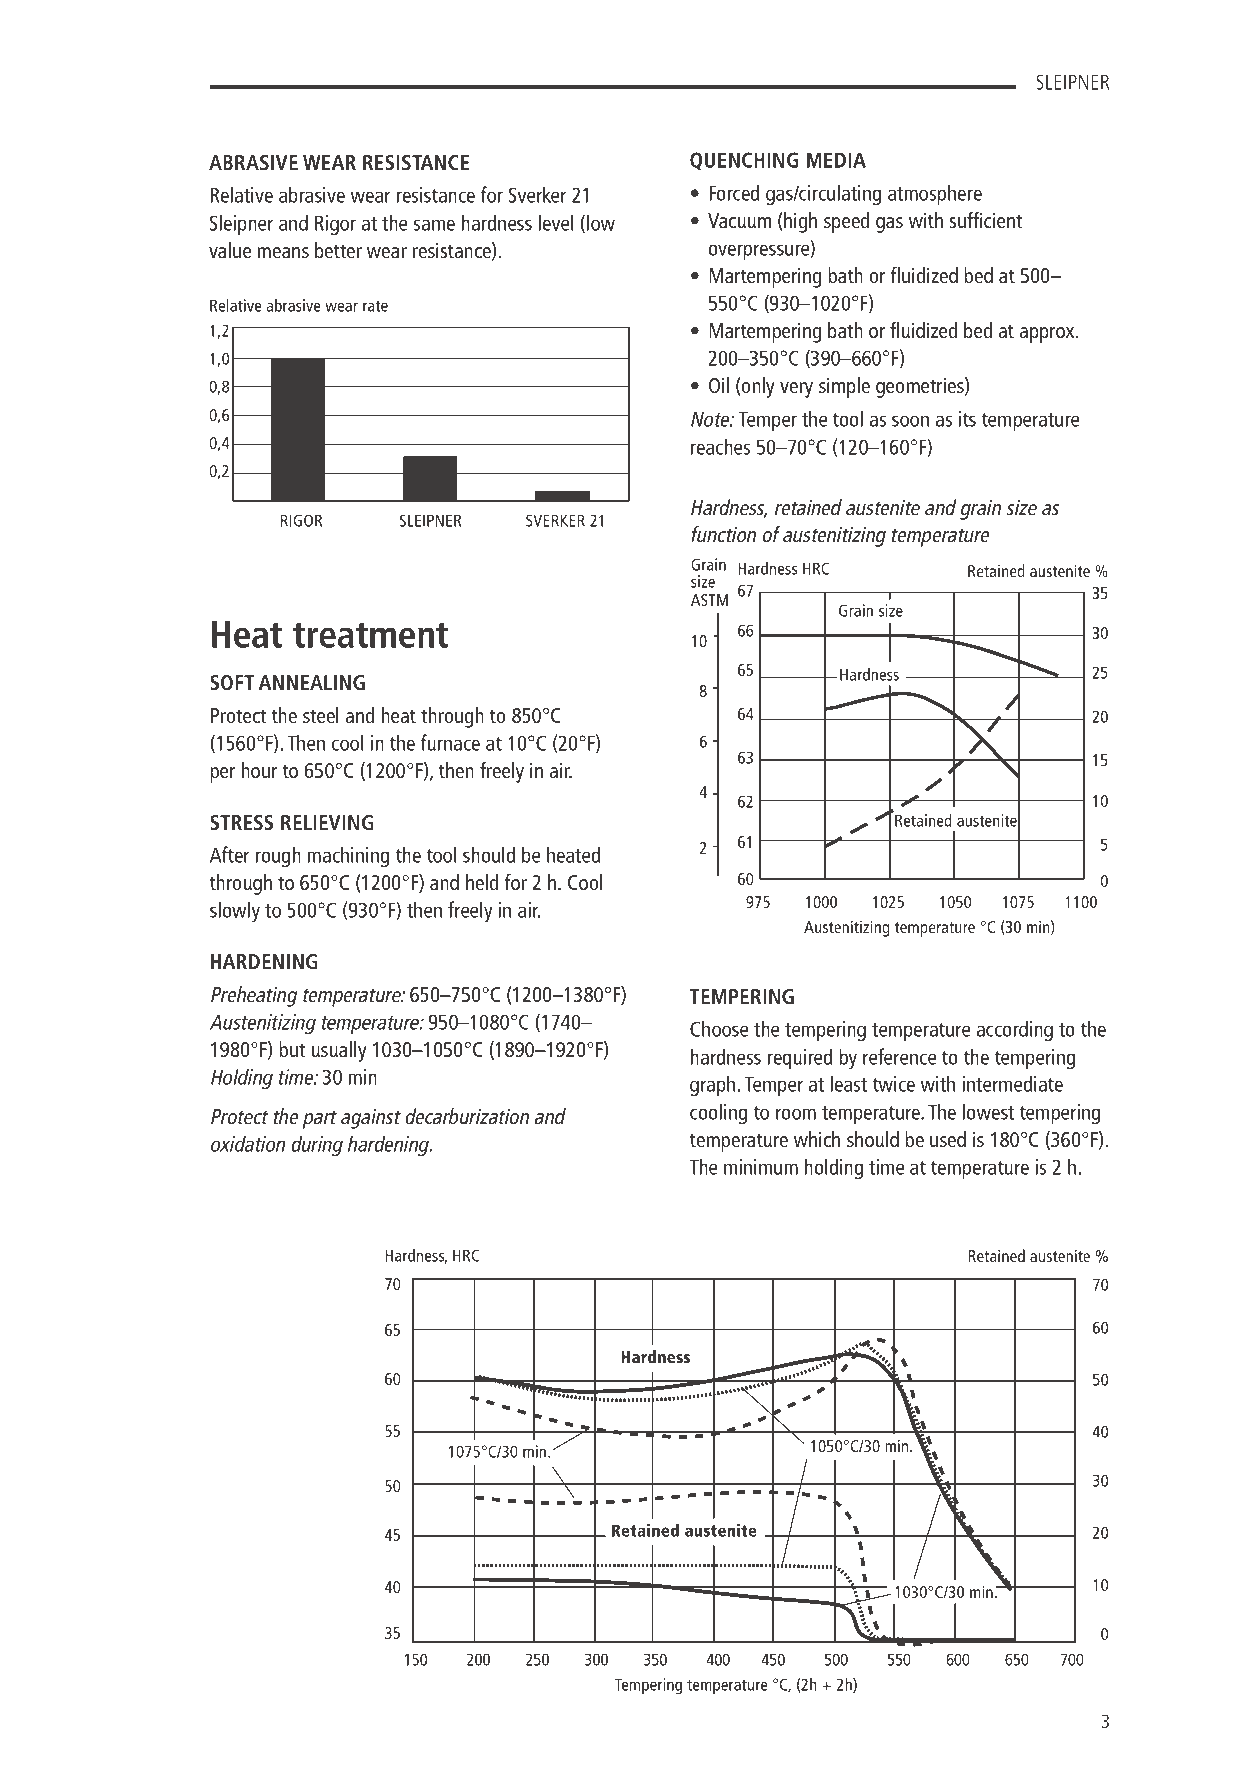 The width and height of the page is (1260, 1783). What do you see at coordinates (935, 194) in the page?
I see `atmosphere` at bounding box center [935, 194].
